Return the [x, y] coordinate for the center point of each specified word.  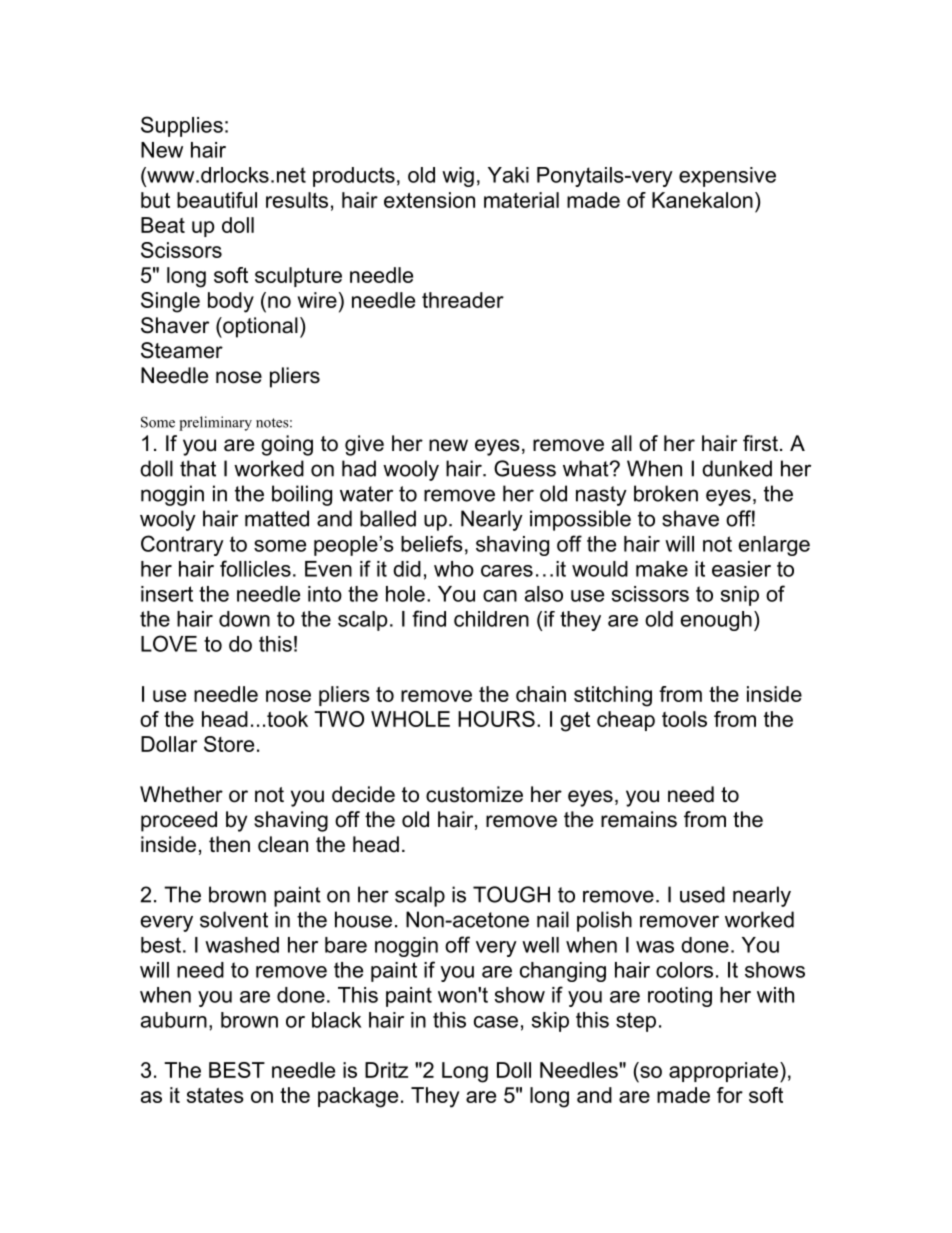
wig [458, 177]
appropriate [725, 1072]
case [496, 1022]
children [491, 619]
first [760, 443]
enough [716, 621]
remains [639, 819]
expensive [727, 177]
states [215, 1095]
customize [474, 794]
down [244, 619]
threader [463, 300]
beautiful [217, 200]
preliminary [215, 423]
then [229, 844]
